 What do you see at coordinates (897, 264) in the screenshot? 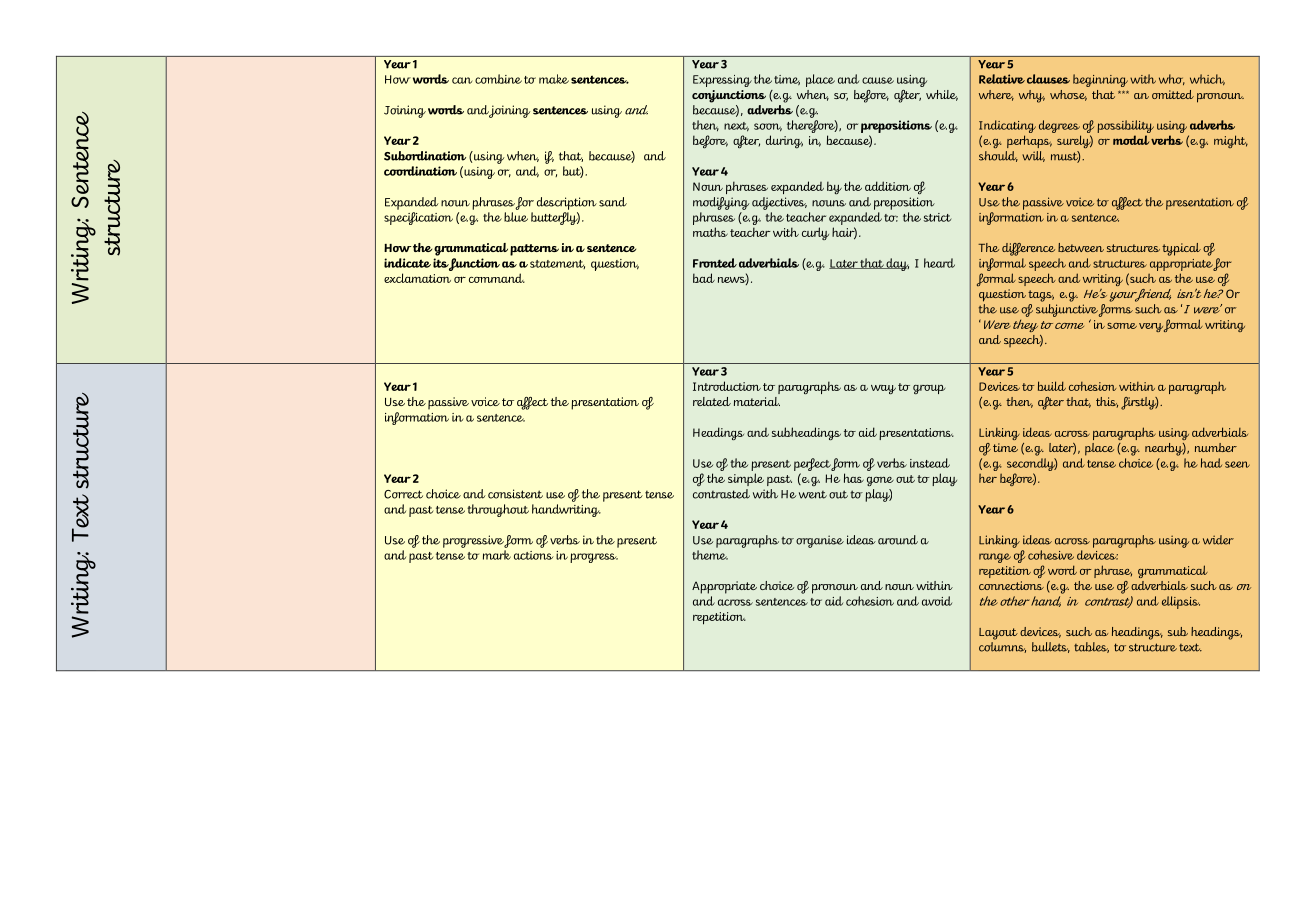
I see `day` at bounding box center [897, 264].
